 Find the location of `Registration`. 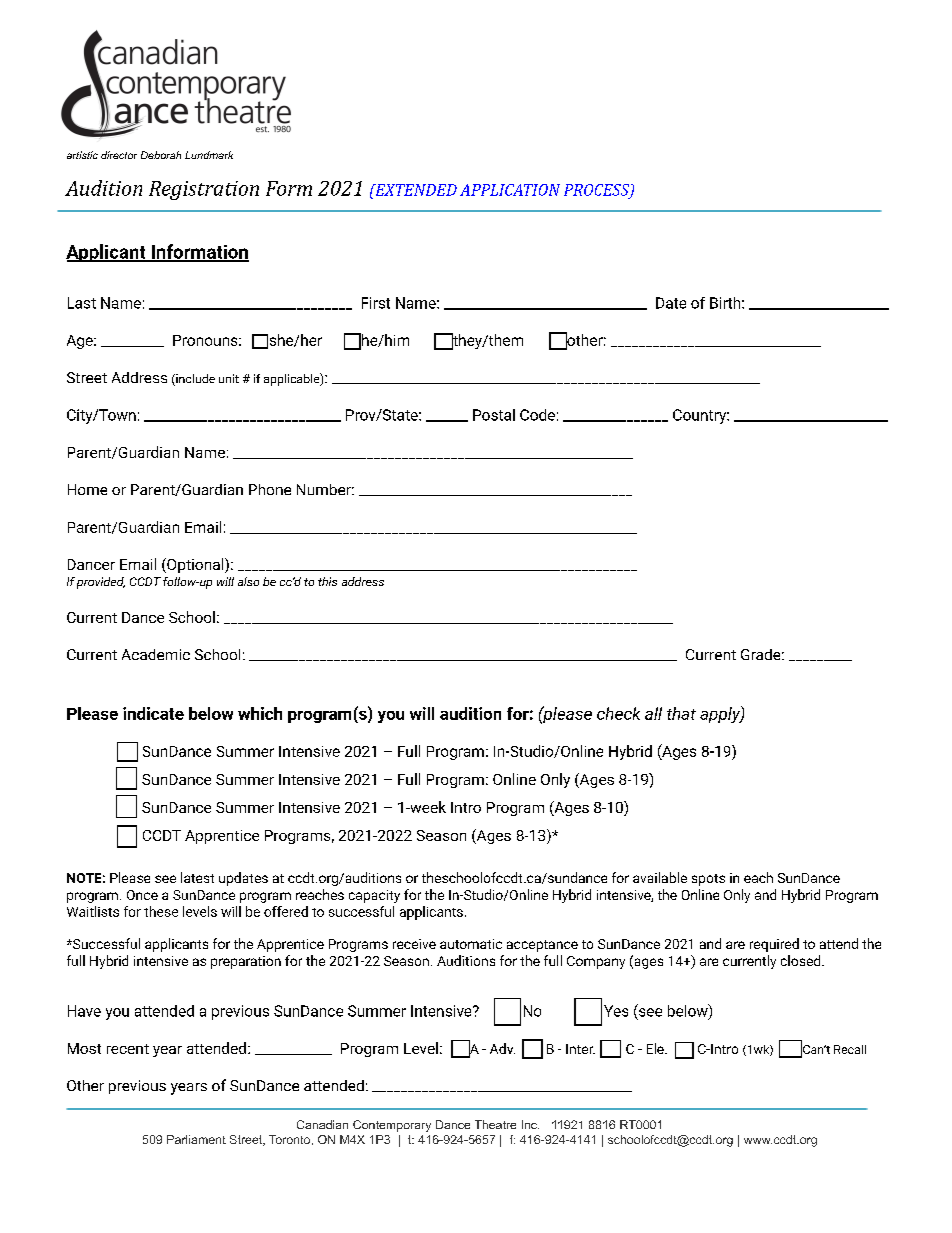

Registration is located at coordinates (204, 190).
